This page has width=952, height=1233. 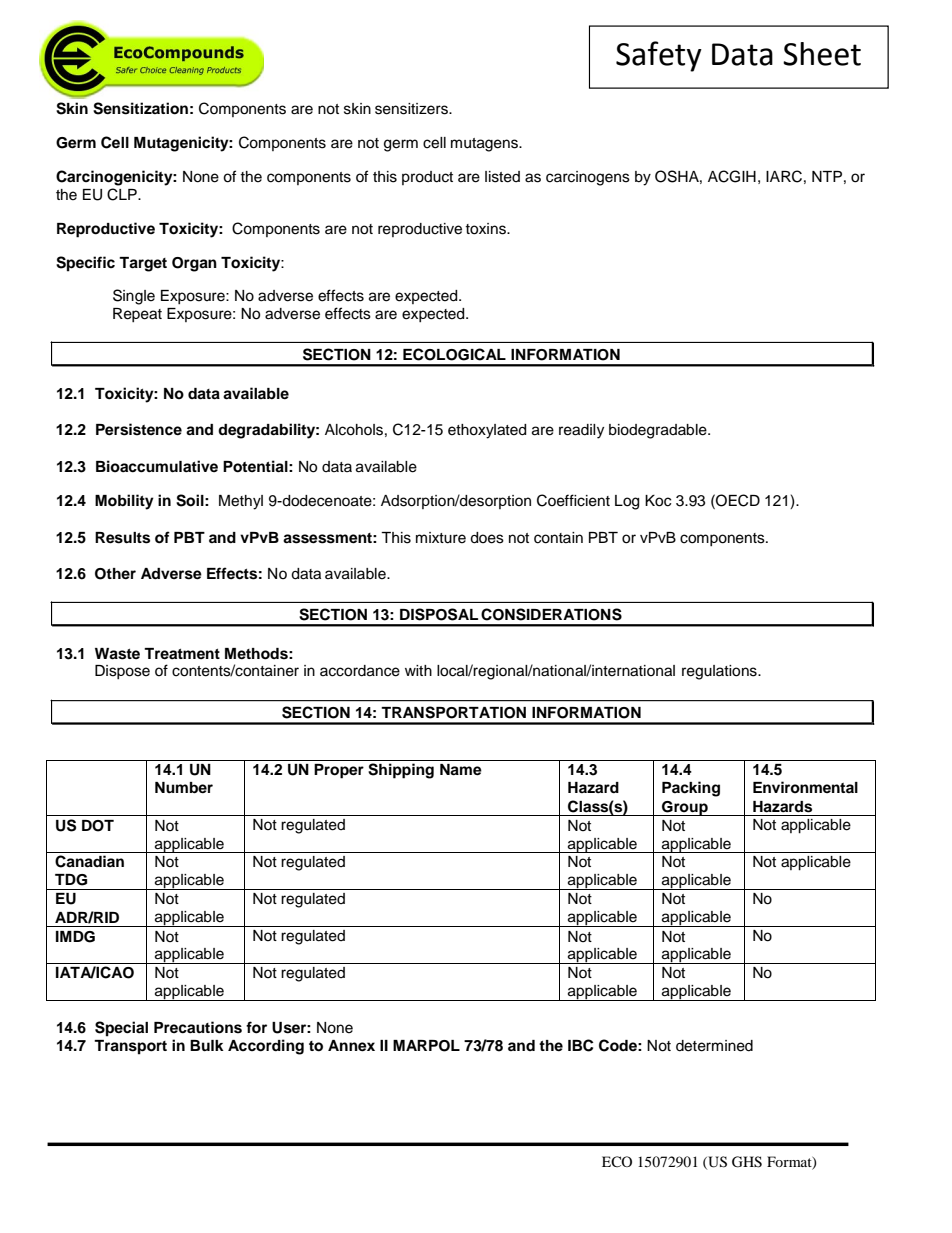 What do you see at coordinates (502, 177) in the page?
I see `listed` at bounding box center [502, 177].
